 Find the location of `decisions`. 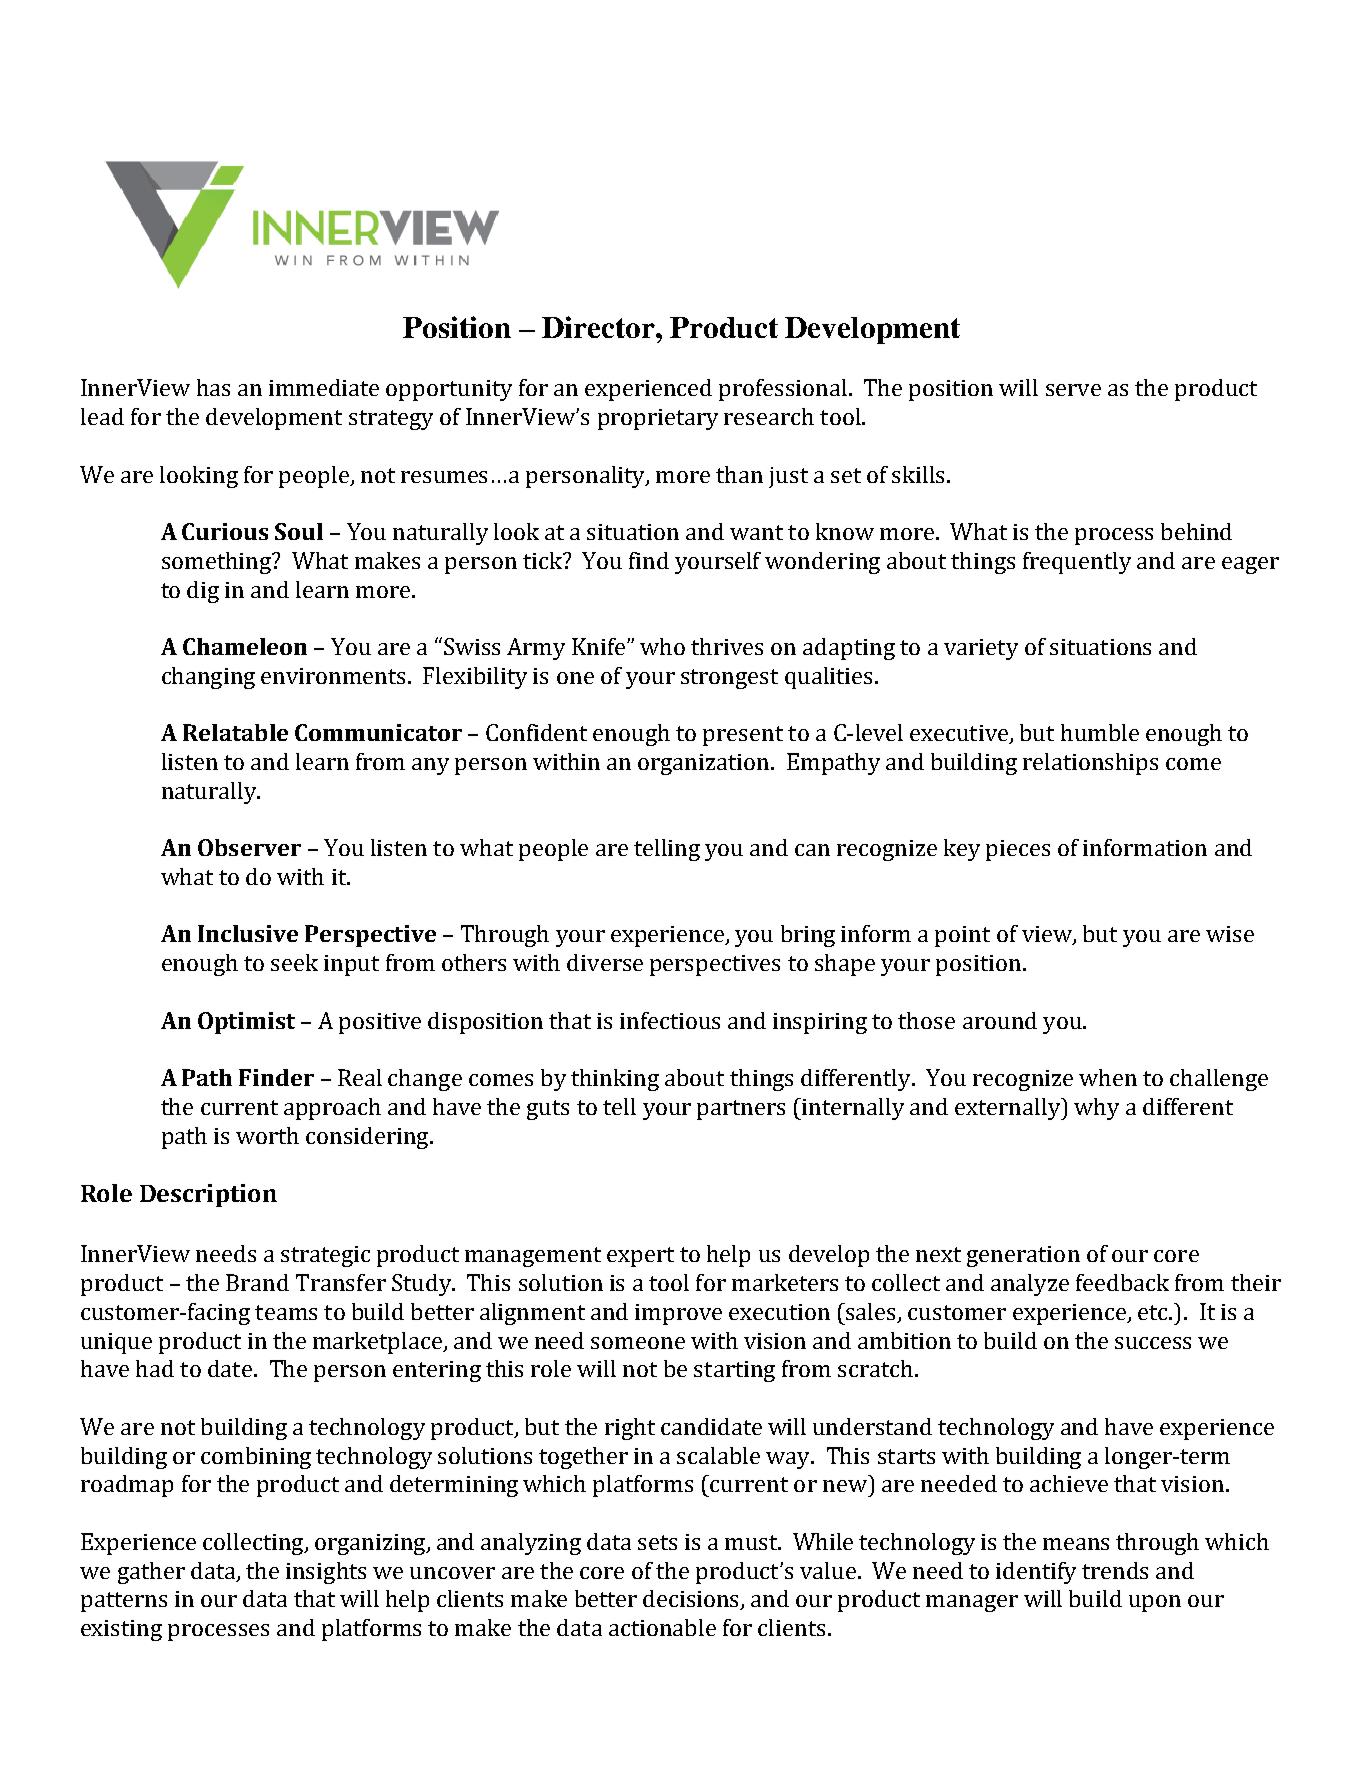

decisions is located at coordinates (692, 1600).
